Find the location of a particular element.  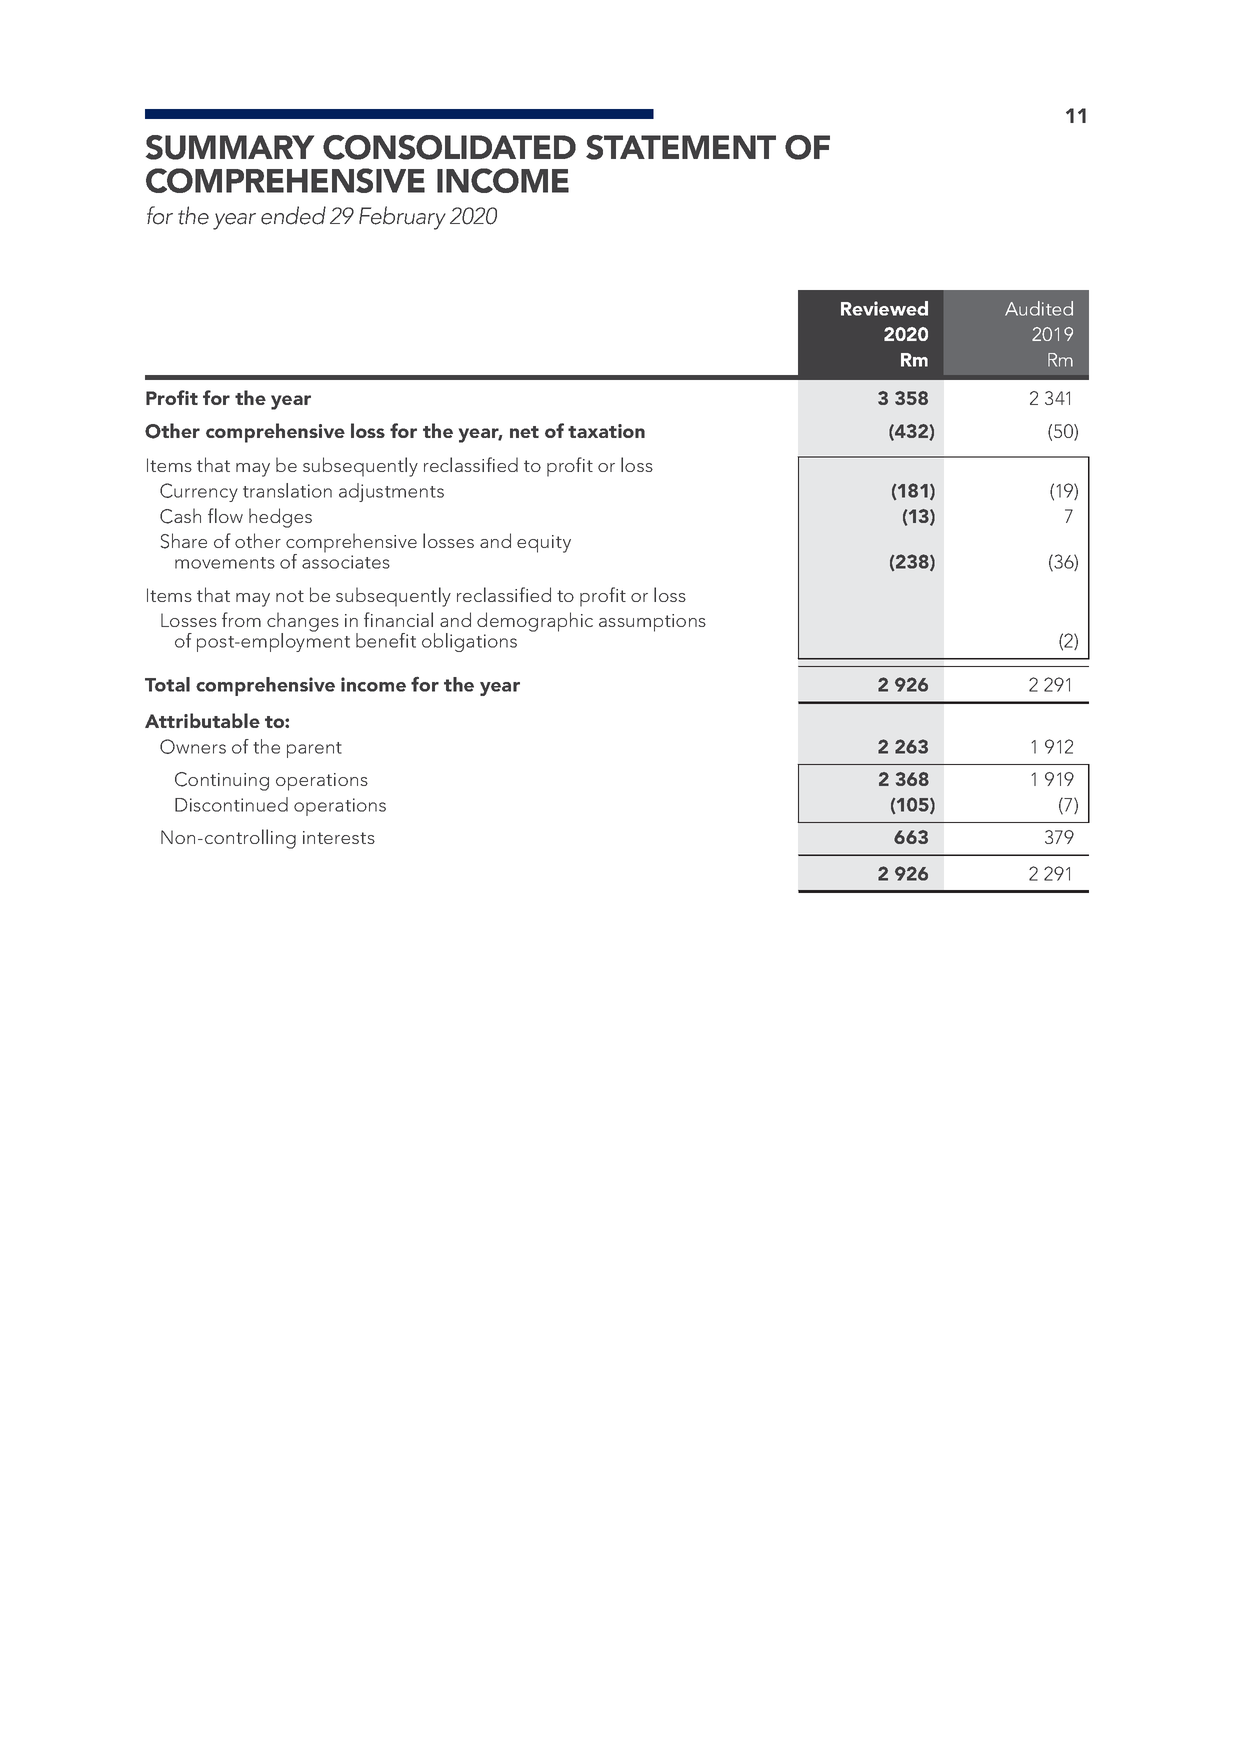

demographic is located at coordinates (535, 622).
